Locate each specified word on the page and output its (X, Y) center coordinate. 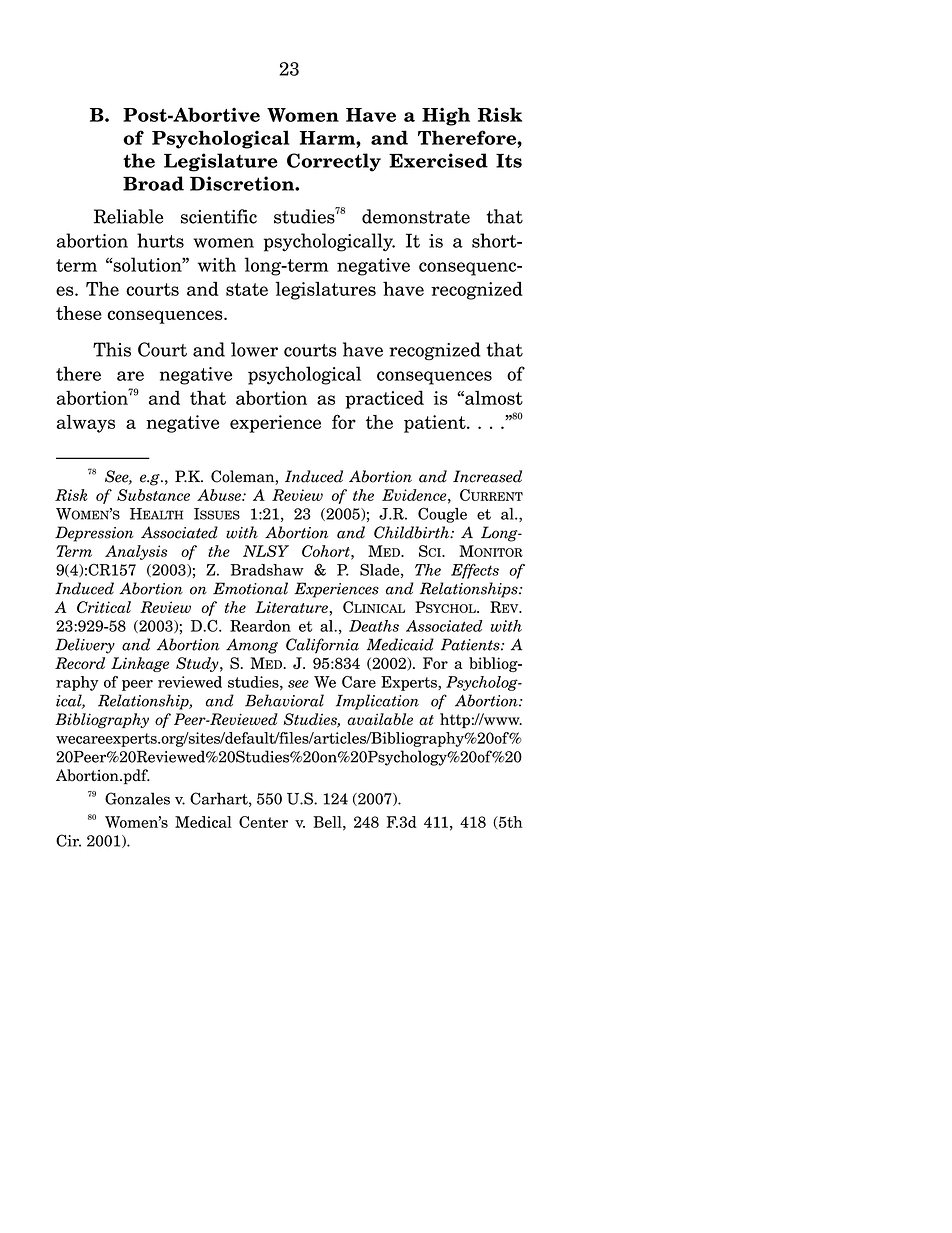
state (247, 289)
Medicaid (400, 644)
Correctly (334, 162)
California (322, 646)
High (446, 116)
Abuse (220, 495)
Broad (153, 183)
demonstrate (416, 216)
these (79, 313)
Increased (487, 476)
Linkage (140, 664)
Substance (153, 495)
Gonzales (137, 798)
